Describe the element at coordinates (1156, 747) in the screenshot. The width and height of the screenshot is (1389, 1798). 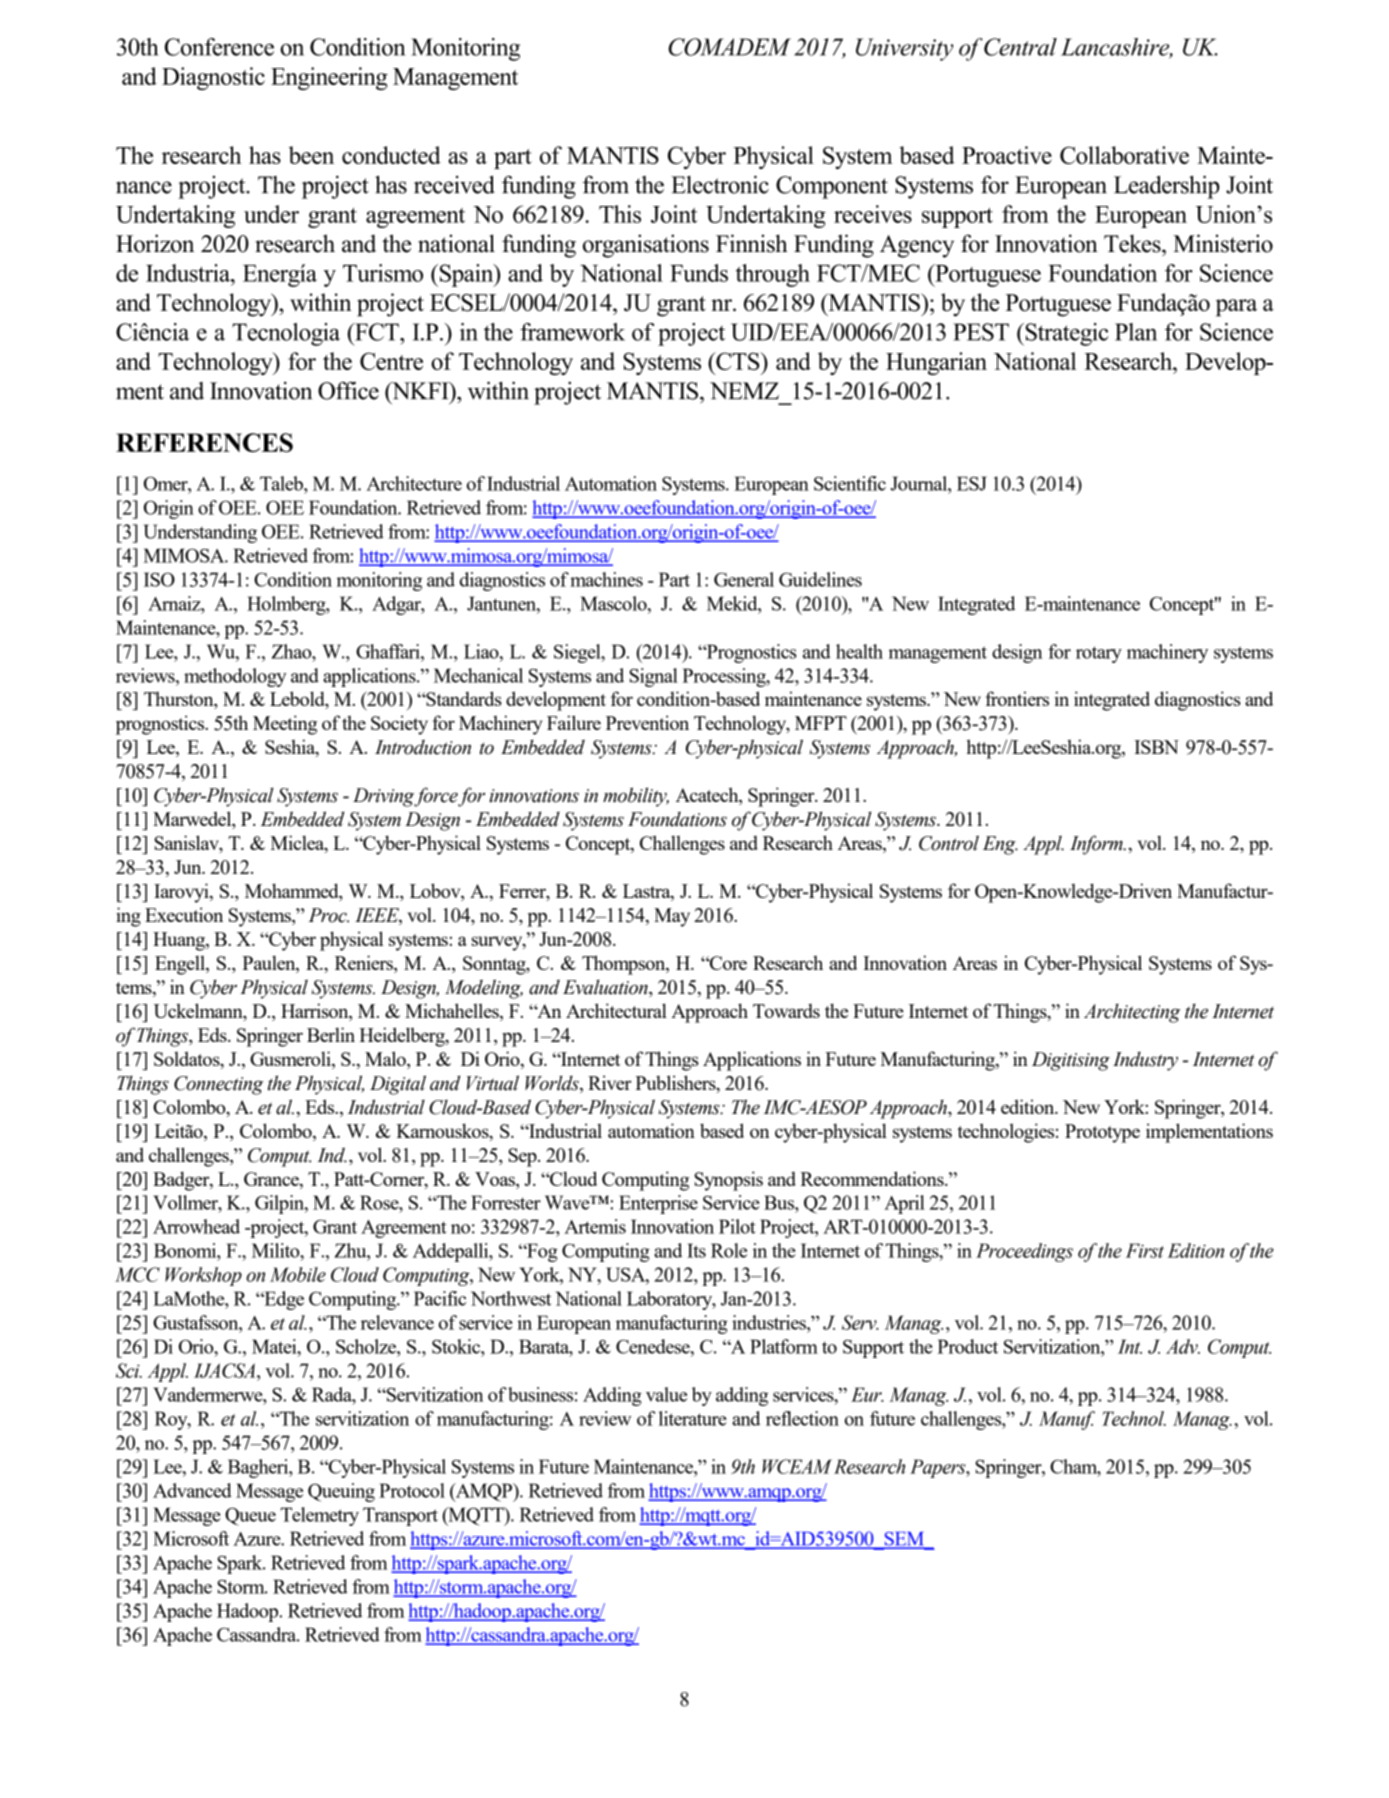
I see `ISBN` at that location.
